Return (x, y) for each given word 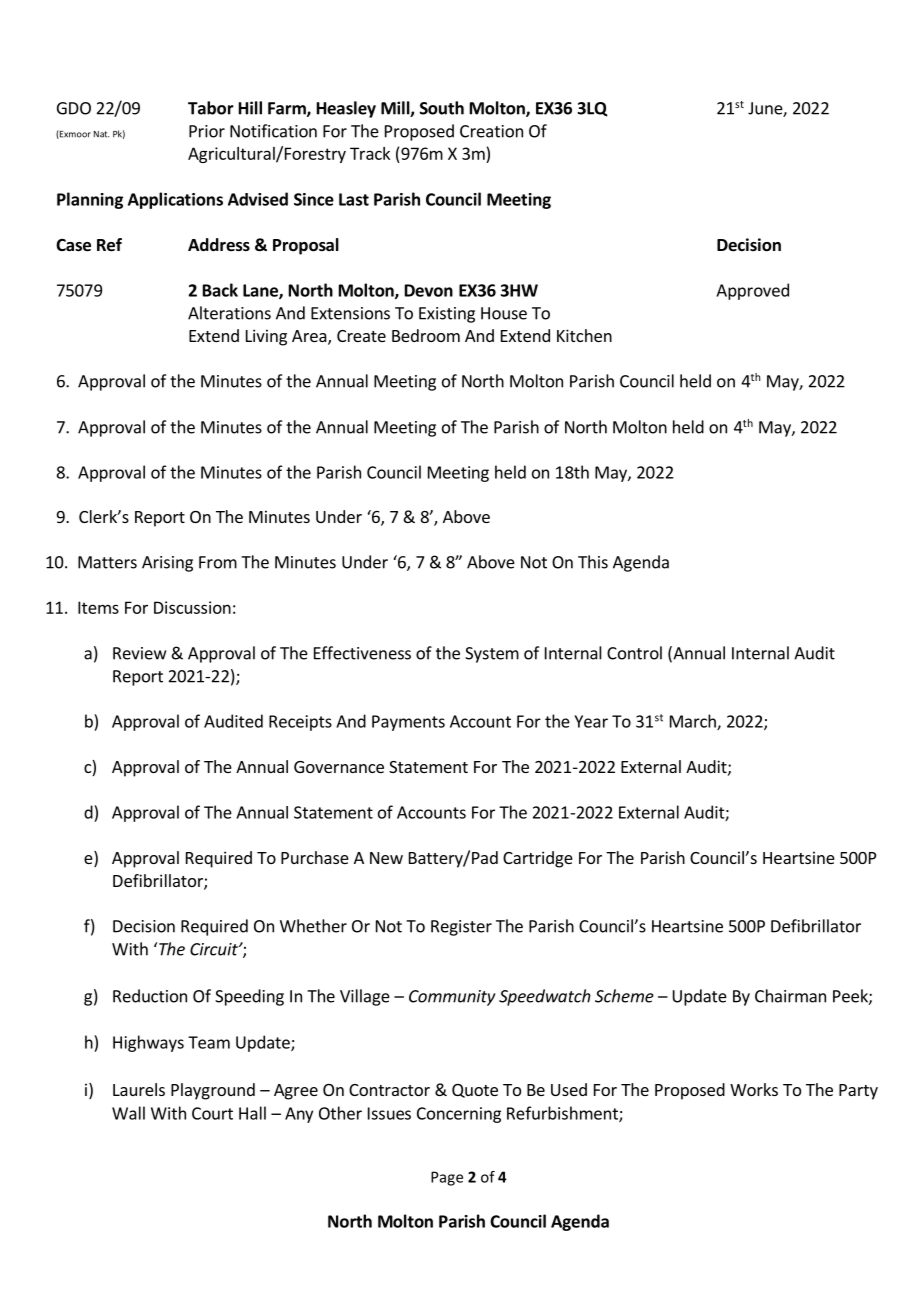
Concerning (459, 1115)
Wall (128, 1113)
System (492, 655)
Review (139, 653)
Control (634, 653)
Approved (752, 291)
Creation (491, 131)
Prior (207, 131)
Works (754, 1089)
